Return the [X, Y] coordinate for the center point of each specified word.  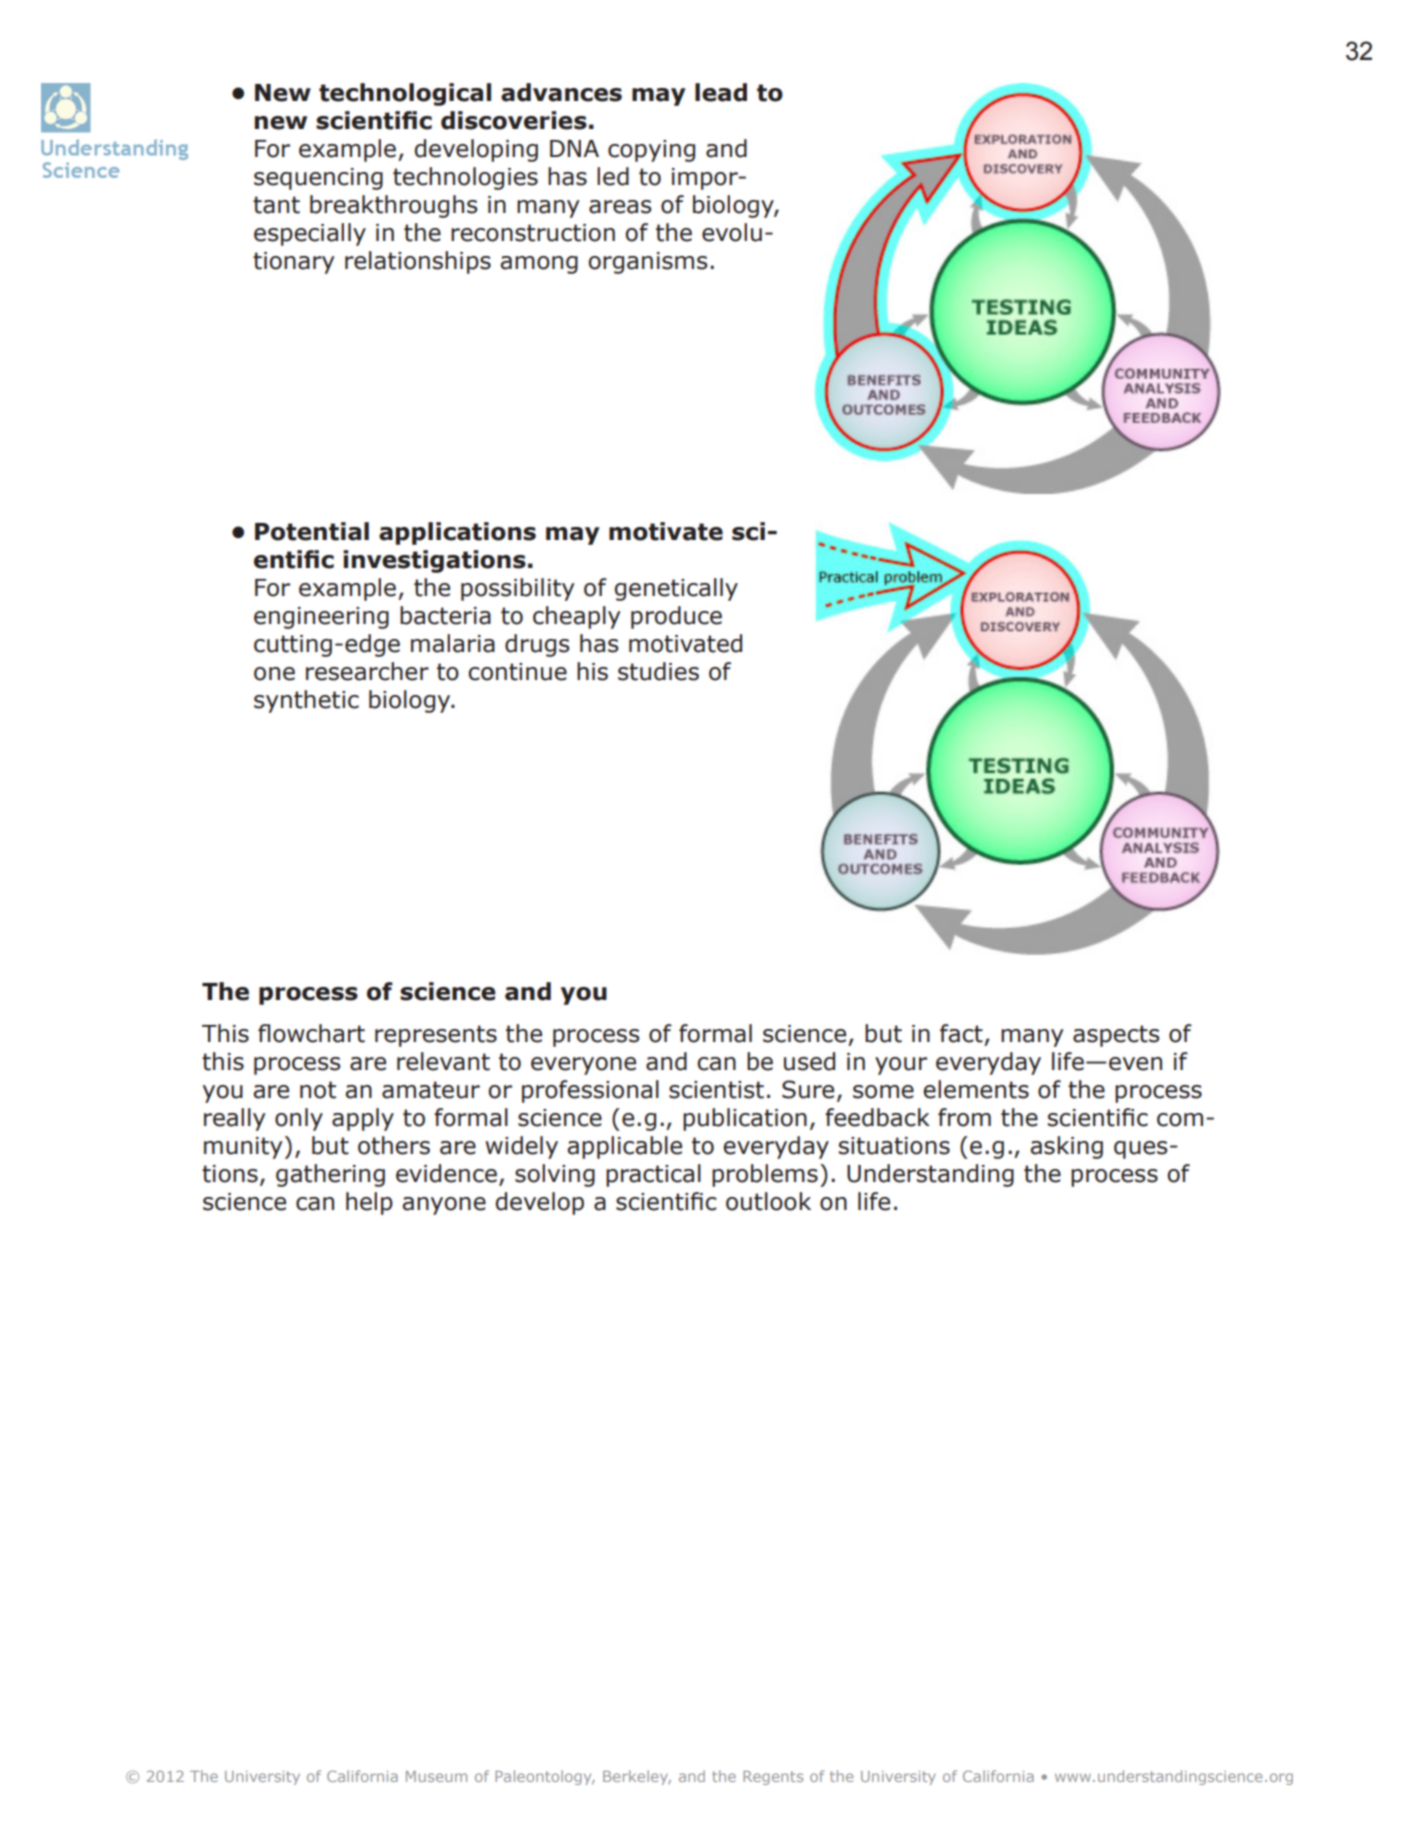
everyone [583, 1066]
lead [721, 92]
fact [961, 1033]
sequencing [318, 179]
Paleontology [544, 1777]
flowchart [311, 1033]
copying [651, 151]
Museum [436, 1776]
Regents [773, 1778]
